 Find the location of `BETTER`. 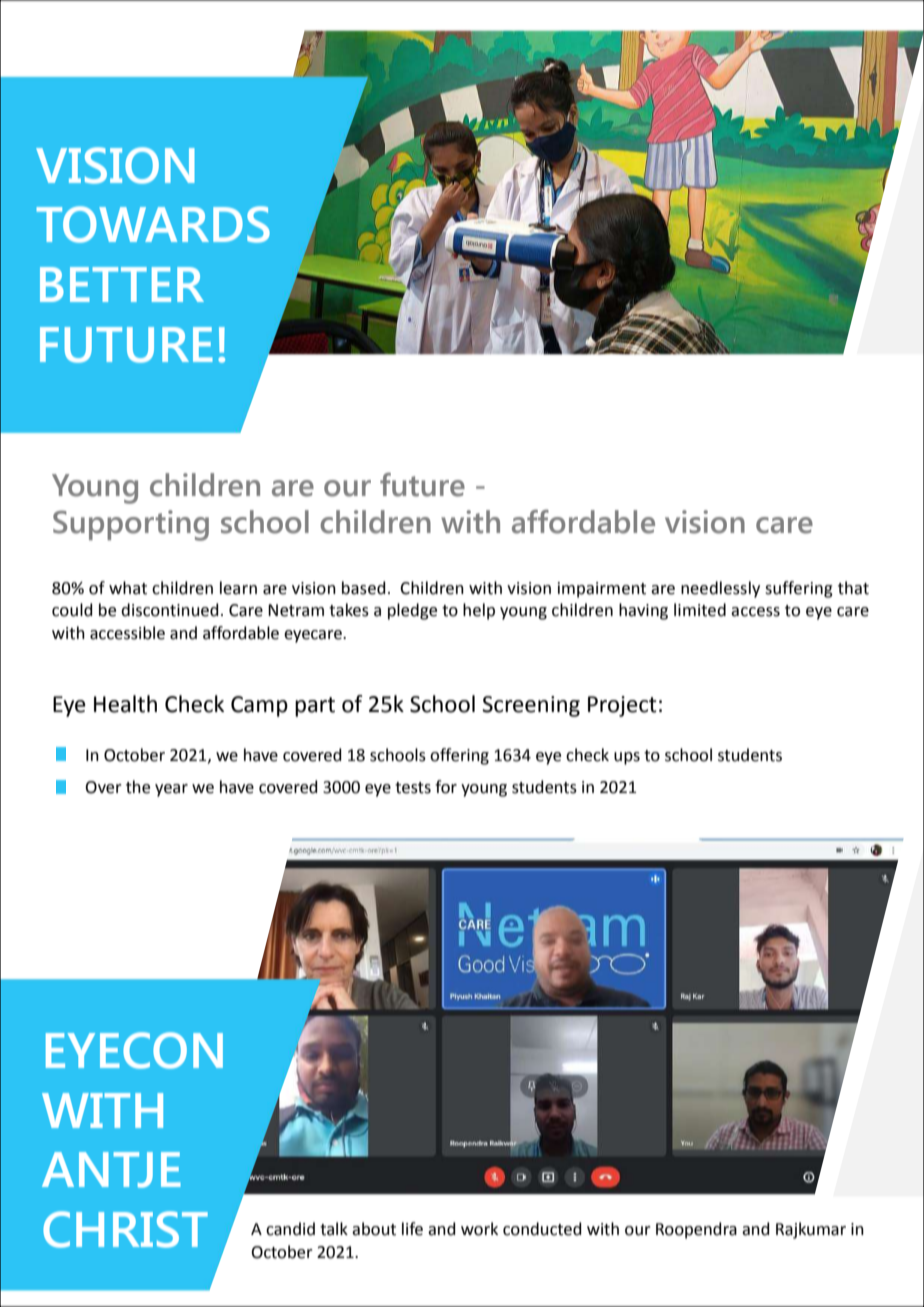

BETTER is located at coordinates (122, 284).
